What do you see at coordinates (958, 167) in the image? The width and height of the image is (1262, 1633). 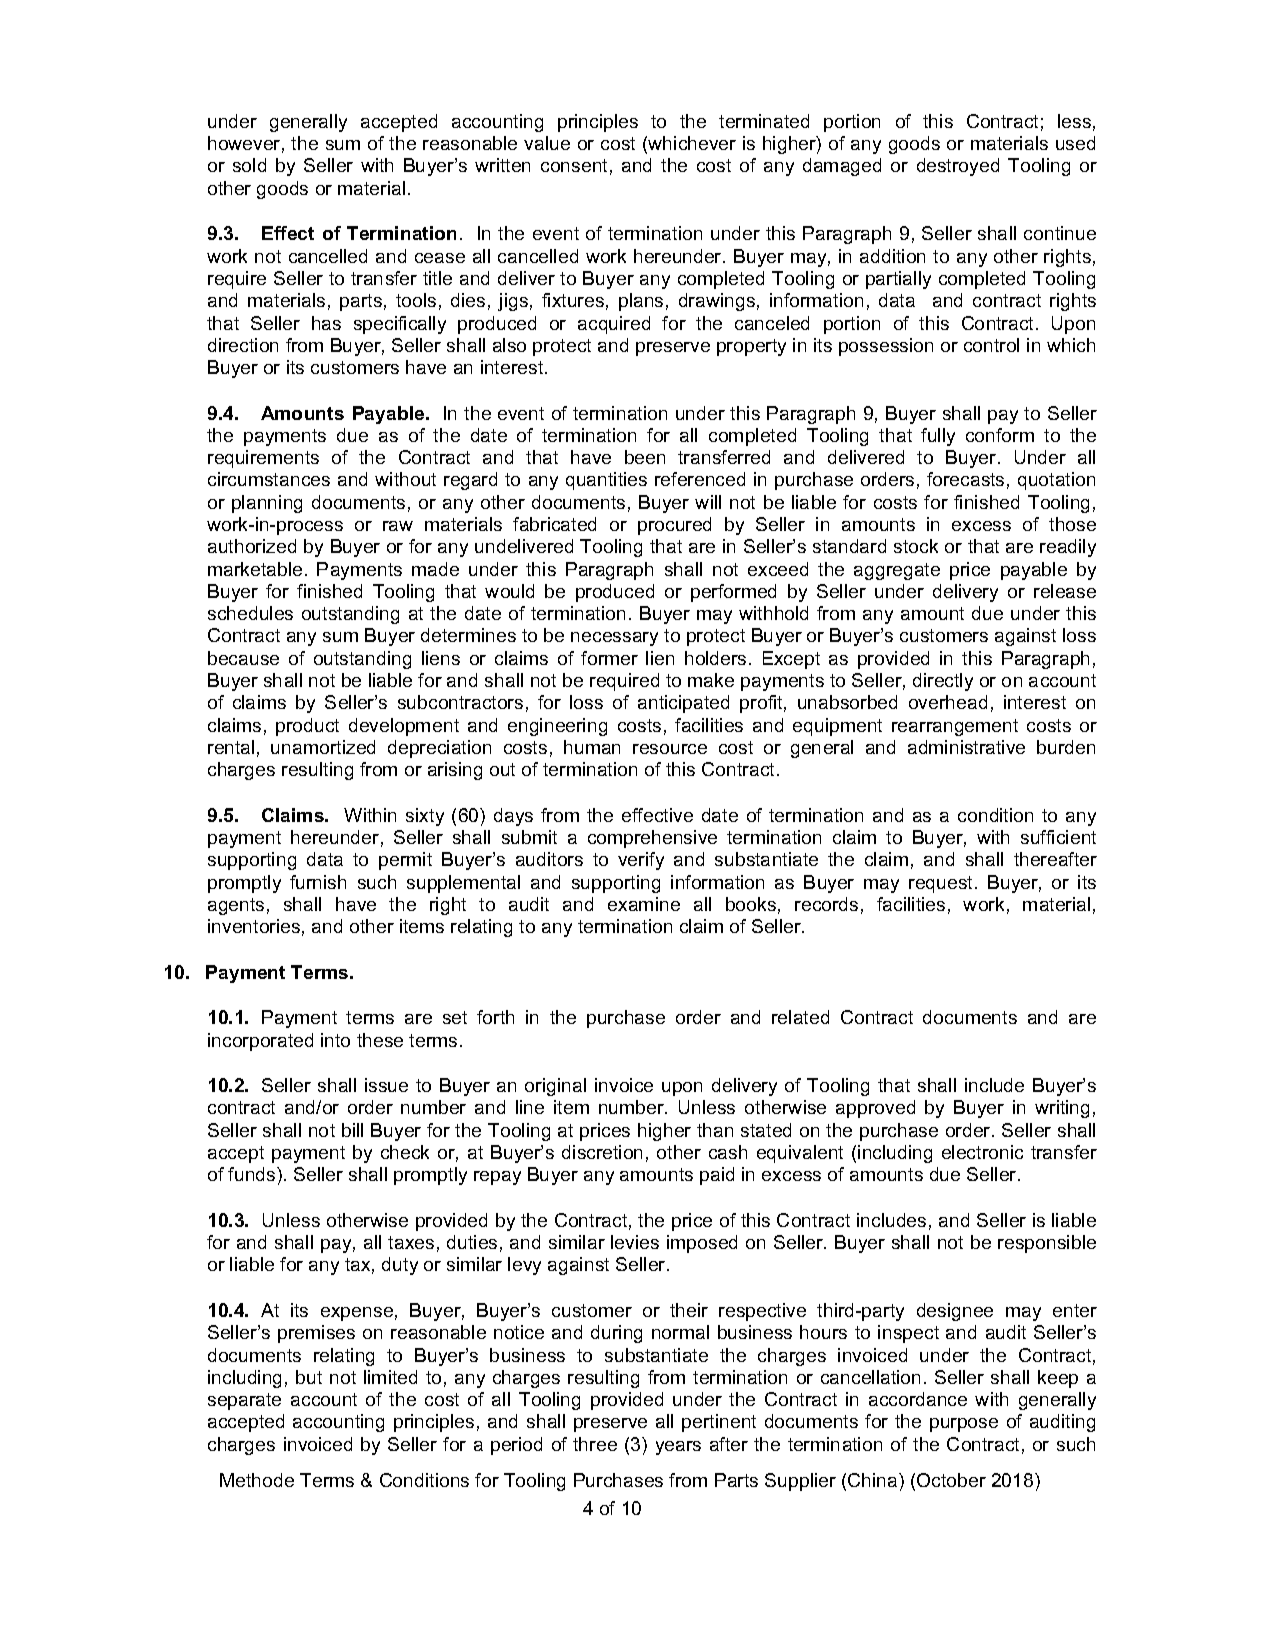 I see `destroyed` at bounding box center [958, 167].
